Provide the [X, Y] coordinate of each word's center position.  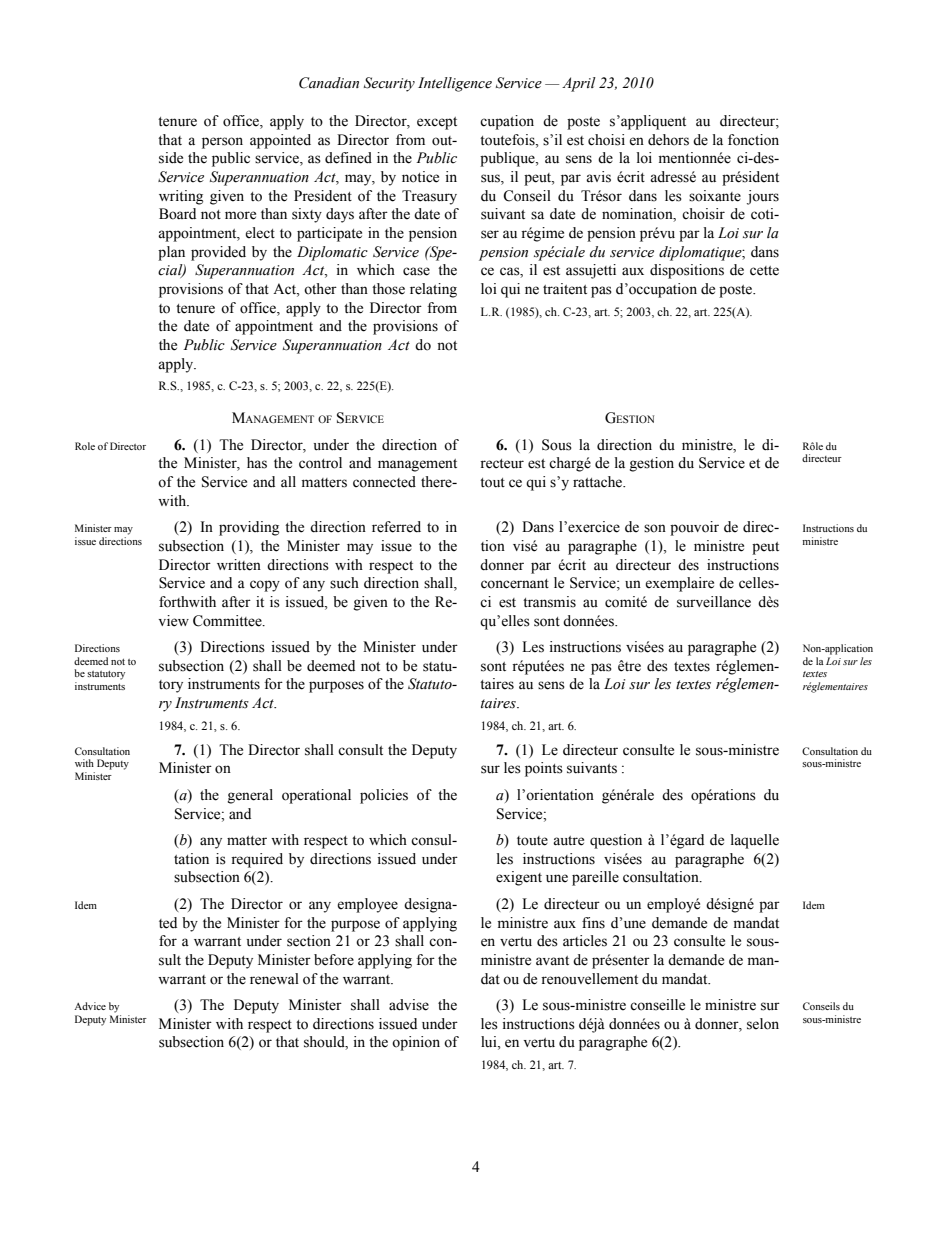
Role [85, 446]
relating [433, 290]
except [437, 123]
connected [384, 482]
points [544, 769]
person [222, 143]
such [344, 583]
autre [568, 841]
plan [171, 253]
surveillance [714, 602]
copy [265, 586]
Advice [90, 1006]
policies [384, 796]
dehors [668, 140]
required [257, 860]
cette [764, 271]
